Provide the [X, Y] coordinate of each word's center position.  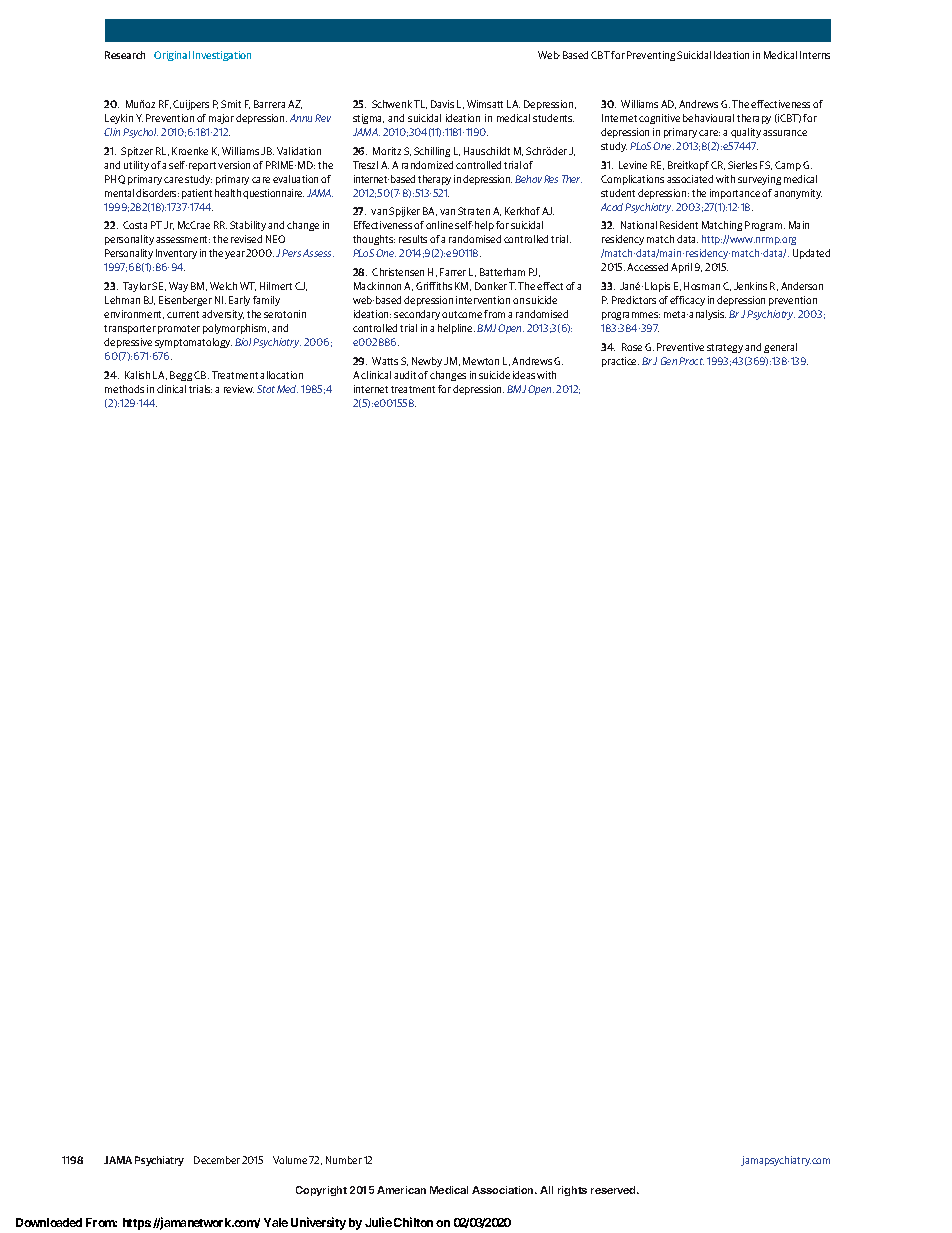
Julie [378, 1222]
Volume [290, 1160]
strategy [725, 348]
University [318, 1223]
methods [124, 389]
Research [125, 55]
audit [405, 375]
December [217, 1160]
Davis [442, 104]
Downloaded [49, 1222]
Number [344, 1160]
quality [746, 133]
